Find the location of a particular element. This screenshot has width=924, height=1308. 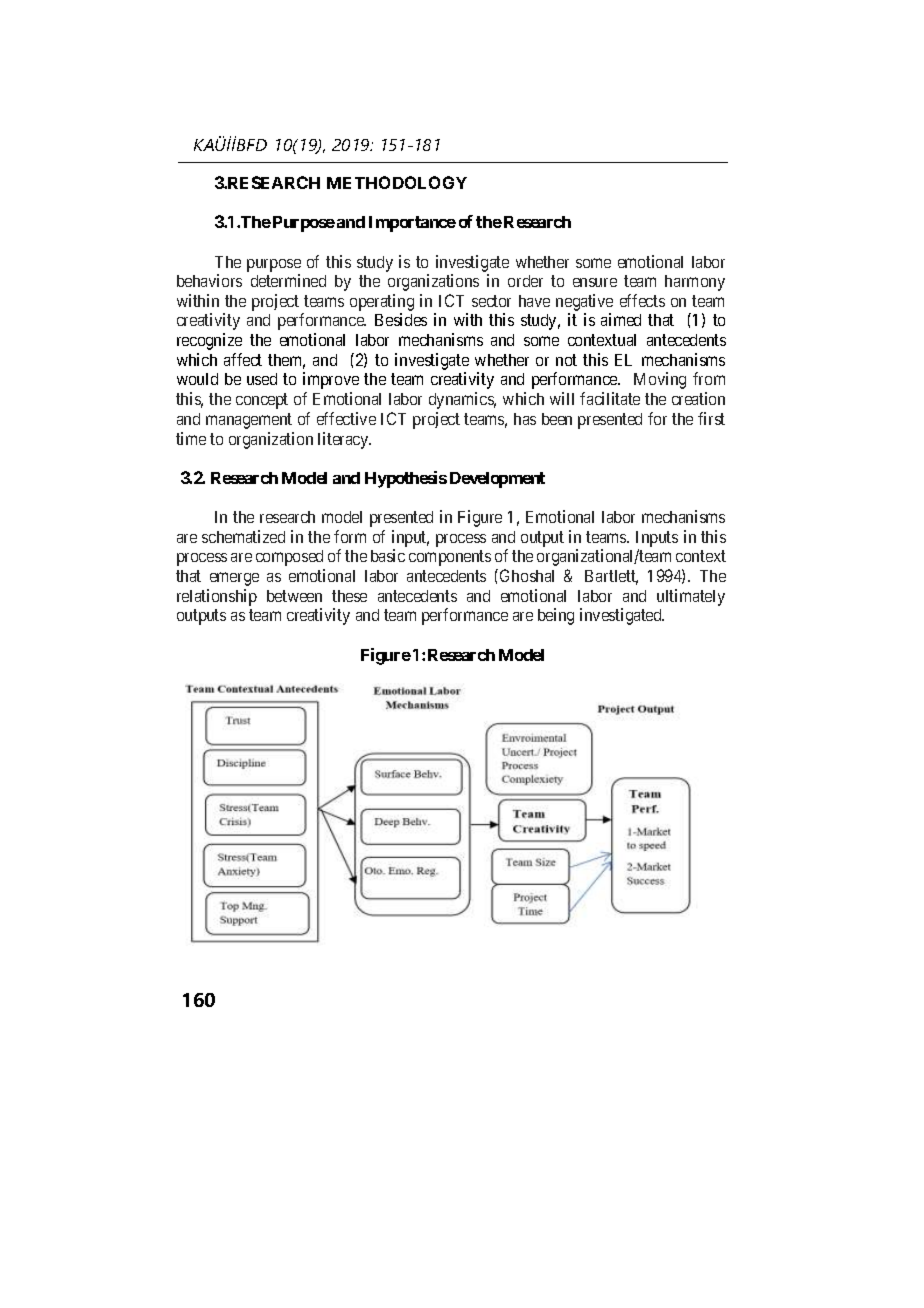

recognize is located at coordinates (209, 341).
